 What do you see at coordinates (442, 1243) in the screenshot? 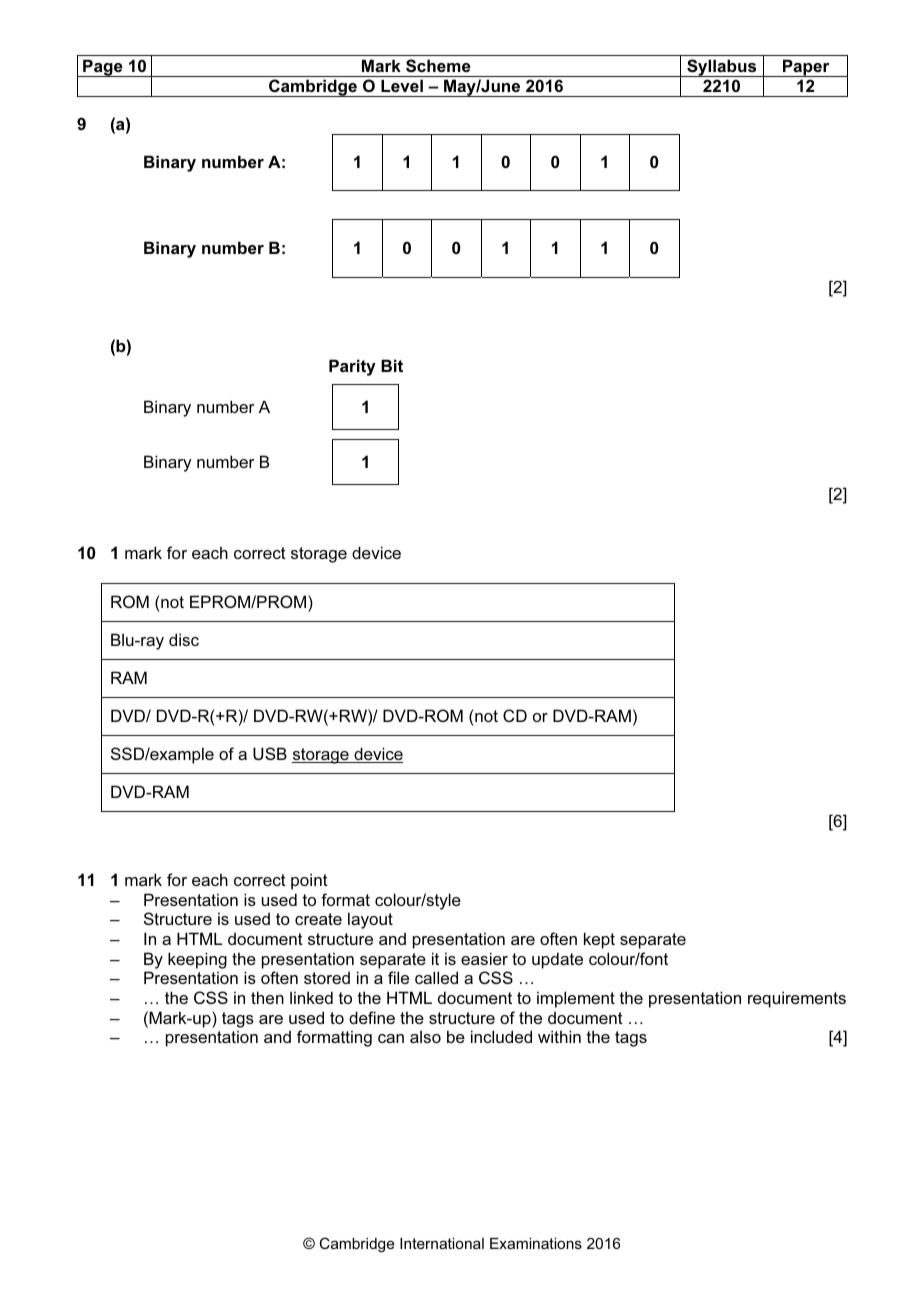
I see `International` at bounding box center [442, 1243].
